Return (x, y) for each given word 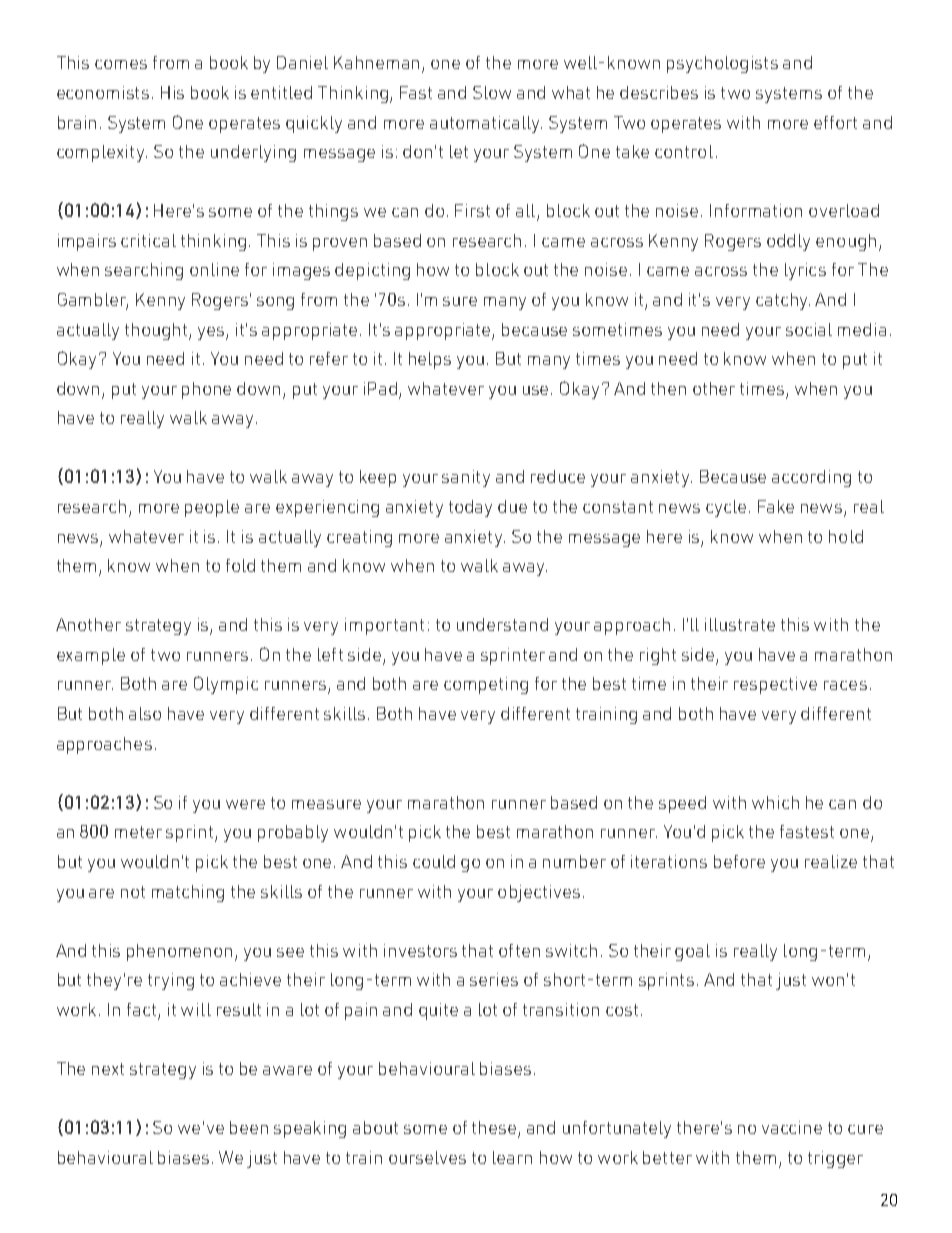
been (249, 1127)
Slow (492, 92)
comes (121, 64)
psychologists (722, 64)
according (811, 478)
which (775, 802)
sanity (466, 478)
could (434, 861)
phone (206, 390)
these (495, 1129)
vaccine (792, 1127)
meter (138, 832)
